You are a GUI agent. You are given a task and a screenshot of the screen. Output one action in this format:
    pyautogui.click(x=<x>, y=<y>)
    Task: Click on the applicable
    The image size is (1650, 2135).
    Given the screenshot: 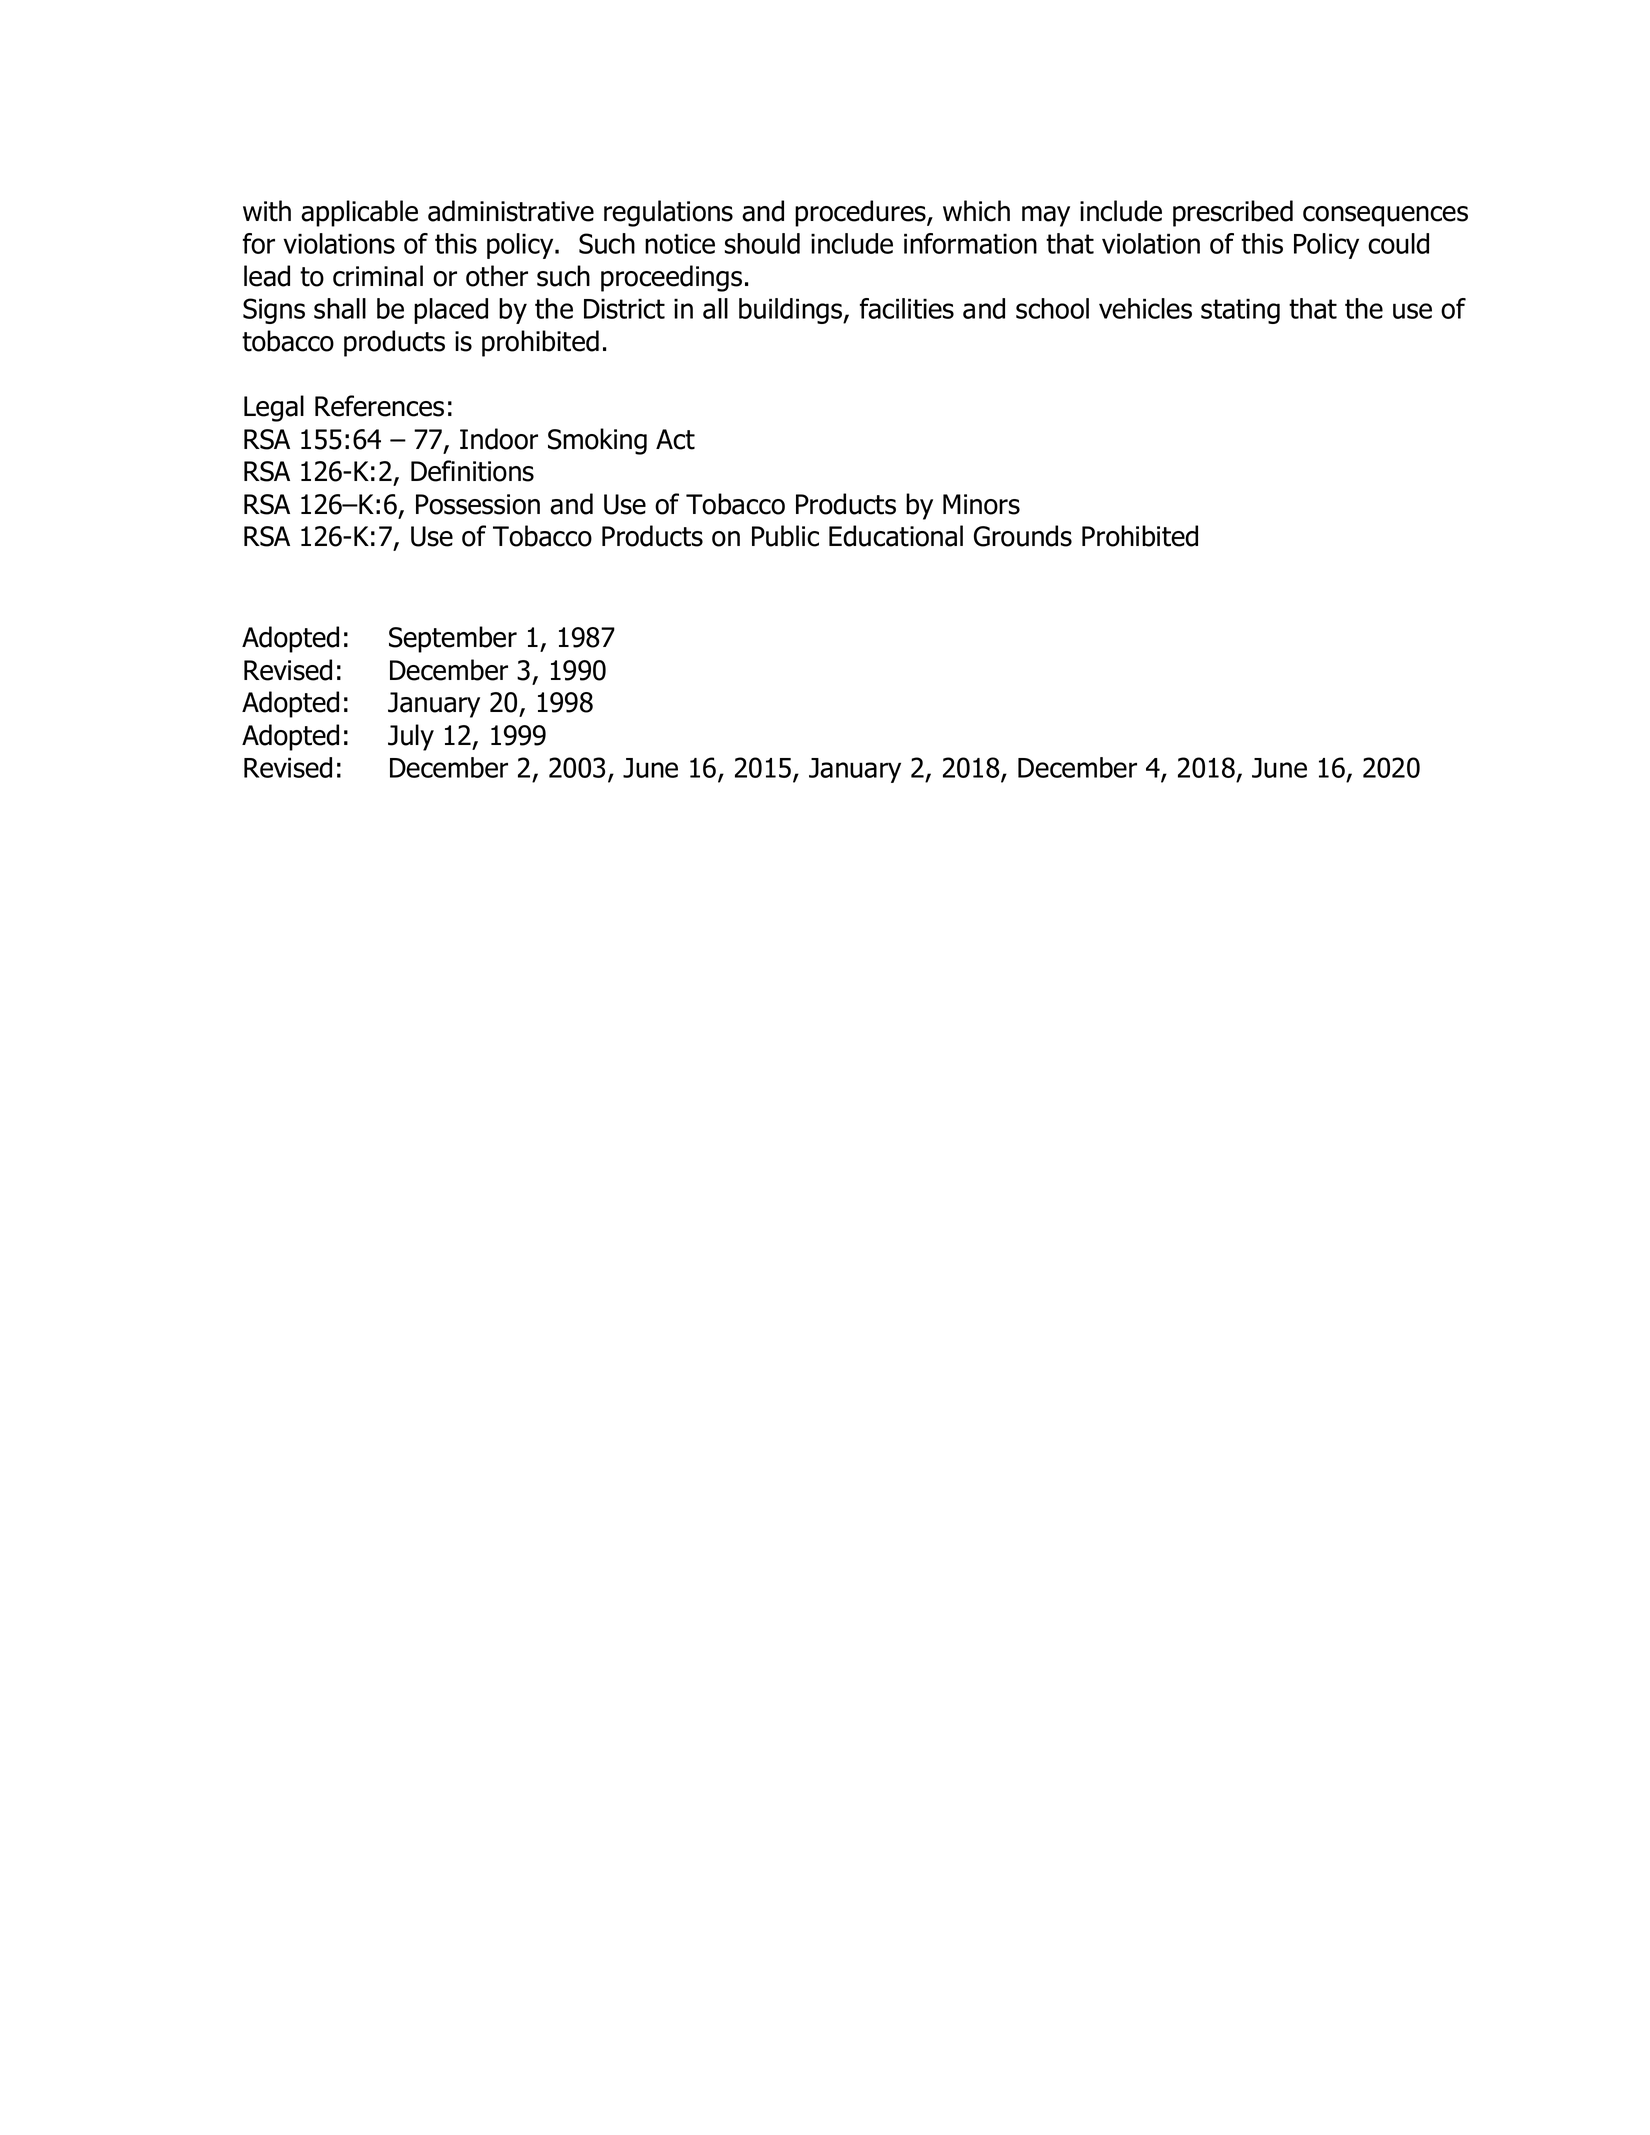 What is the action you would take?
    pyautogui.click(x=359, y=213)
